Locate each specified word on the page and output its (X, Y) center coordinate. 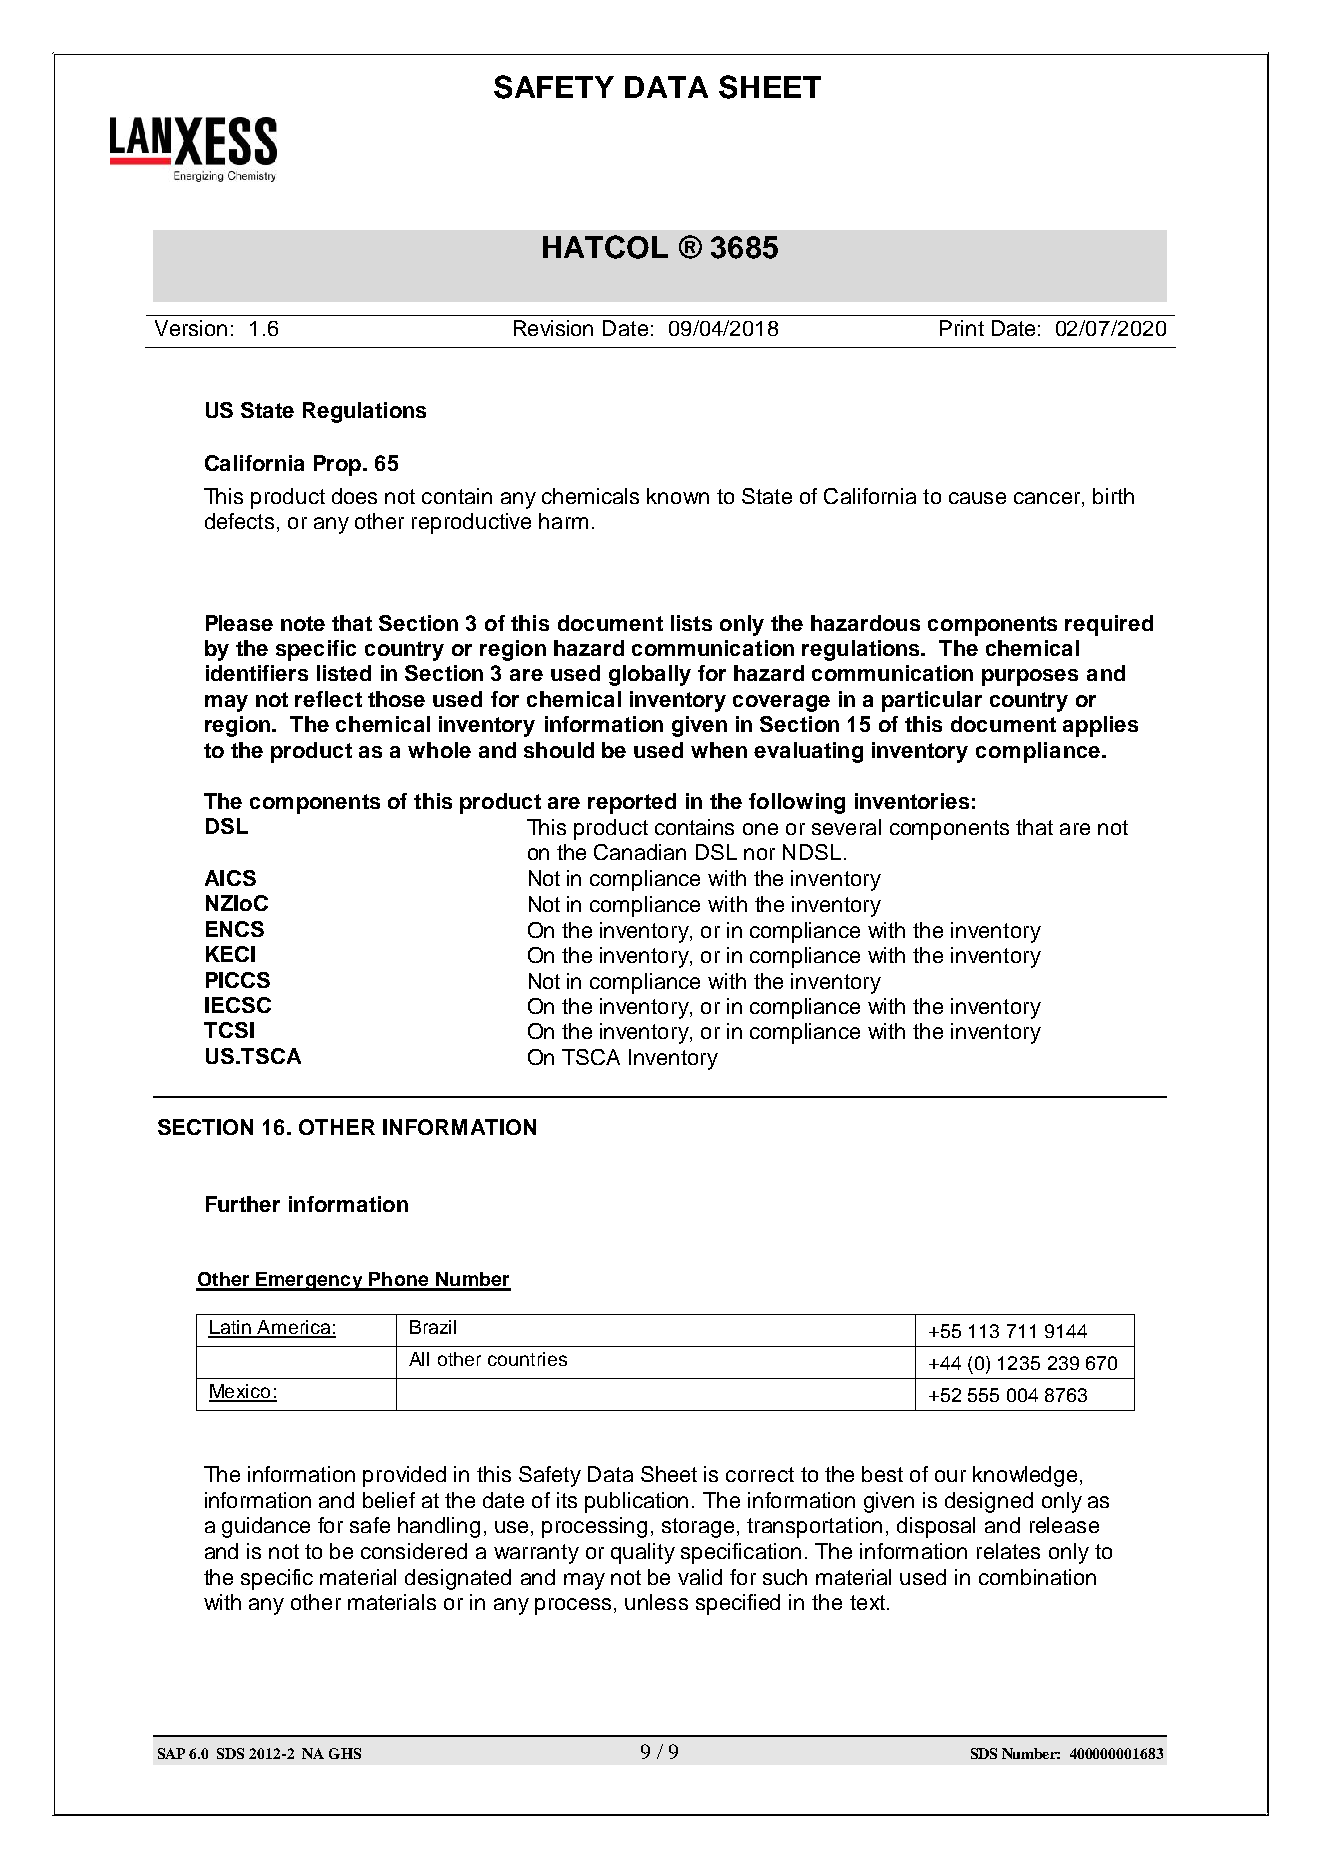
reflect (328, 699)
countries (527, 1359)
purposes (1030, 677)
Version (191, 328)
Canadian (640, 852)
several (846, 827)
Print (962, 328)
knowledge (1025, 1476)
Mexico (241, 1392)
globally (650, 675)
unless (656, 1602)
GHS (345, 1753)
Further (243, 1204)
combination (1037, 1577)
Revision (553, 328)
